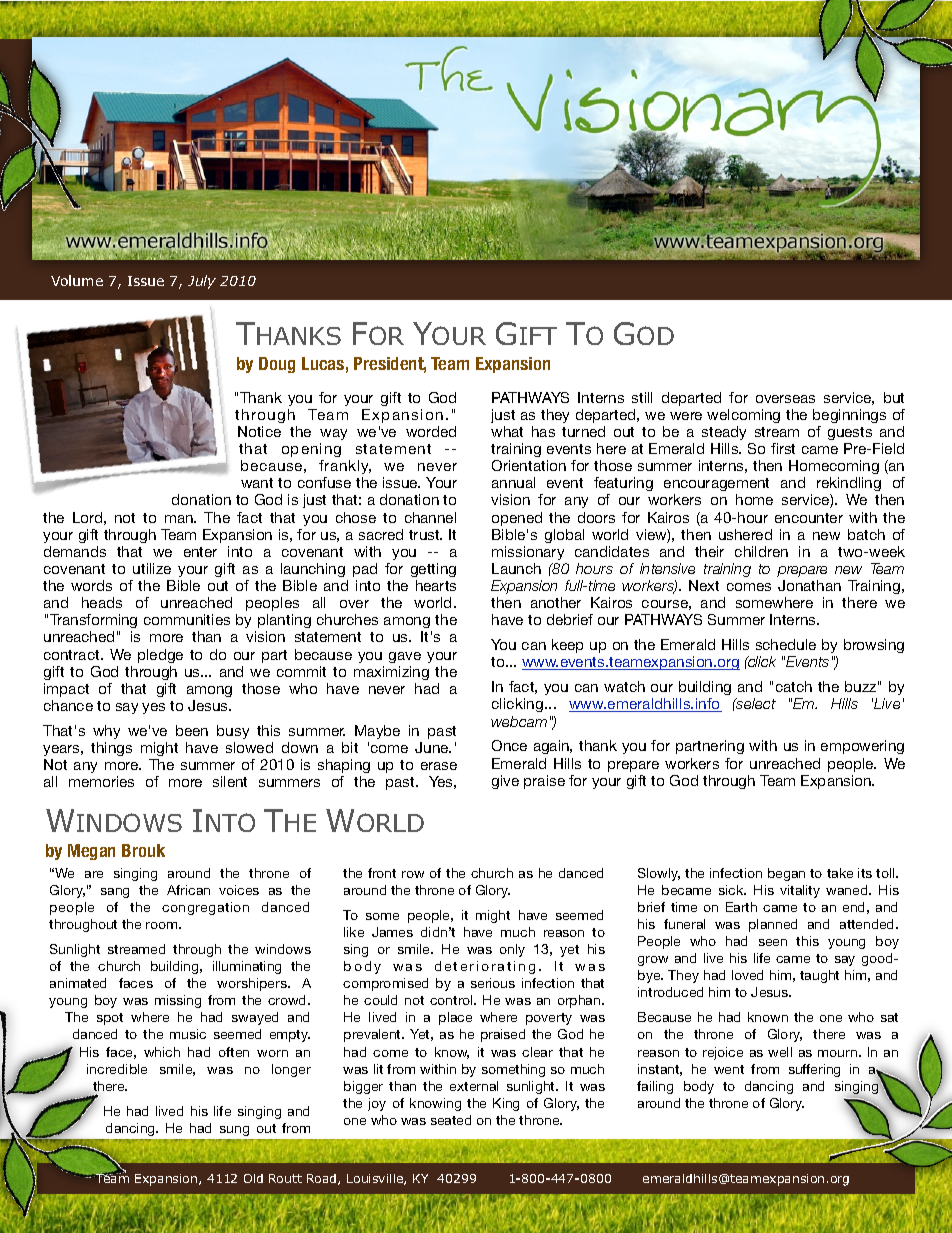 The width and height of the image is (952, 1233). What do you see at coordinates (505, 782) in the image?
I see `give` at bounding box center [505, 782].
